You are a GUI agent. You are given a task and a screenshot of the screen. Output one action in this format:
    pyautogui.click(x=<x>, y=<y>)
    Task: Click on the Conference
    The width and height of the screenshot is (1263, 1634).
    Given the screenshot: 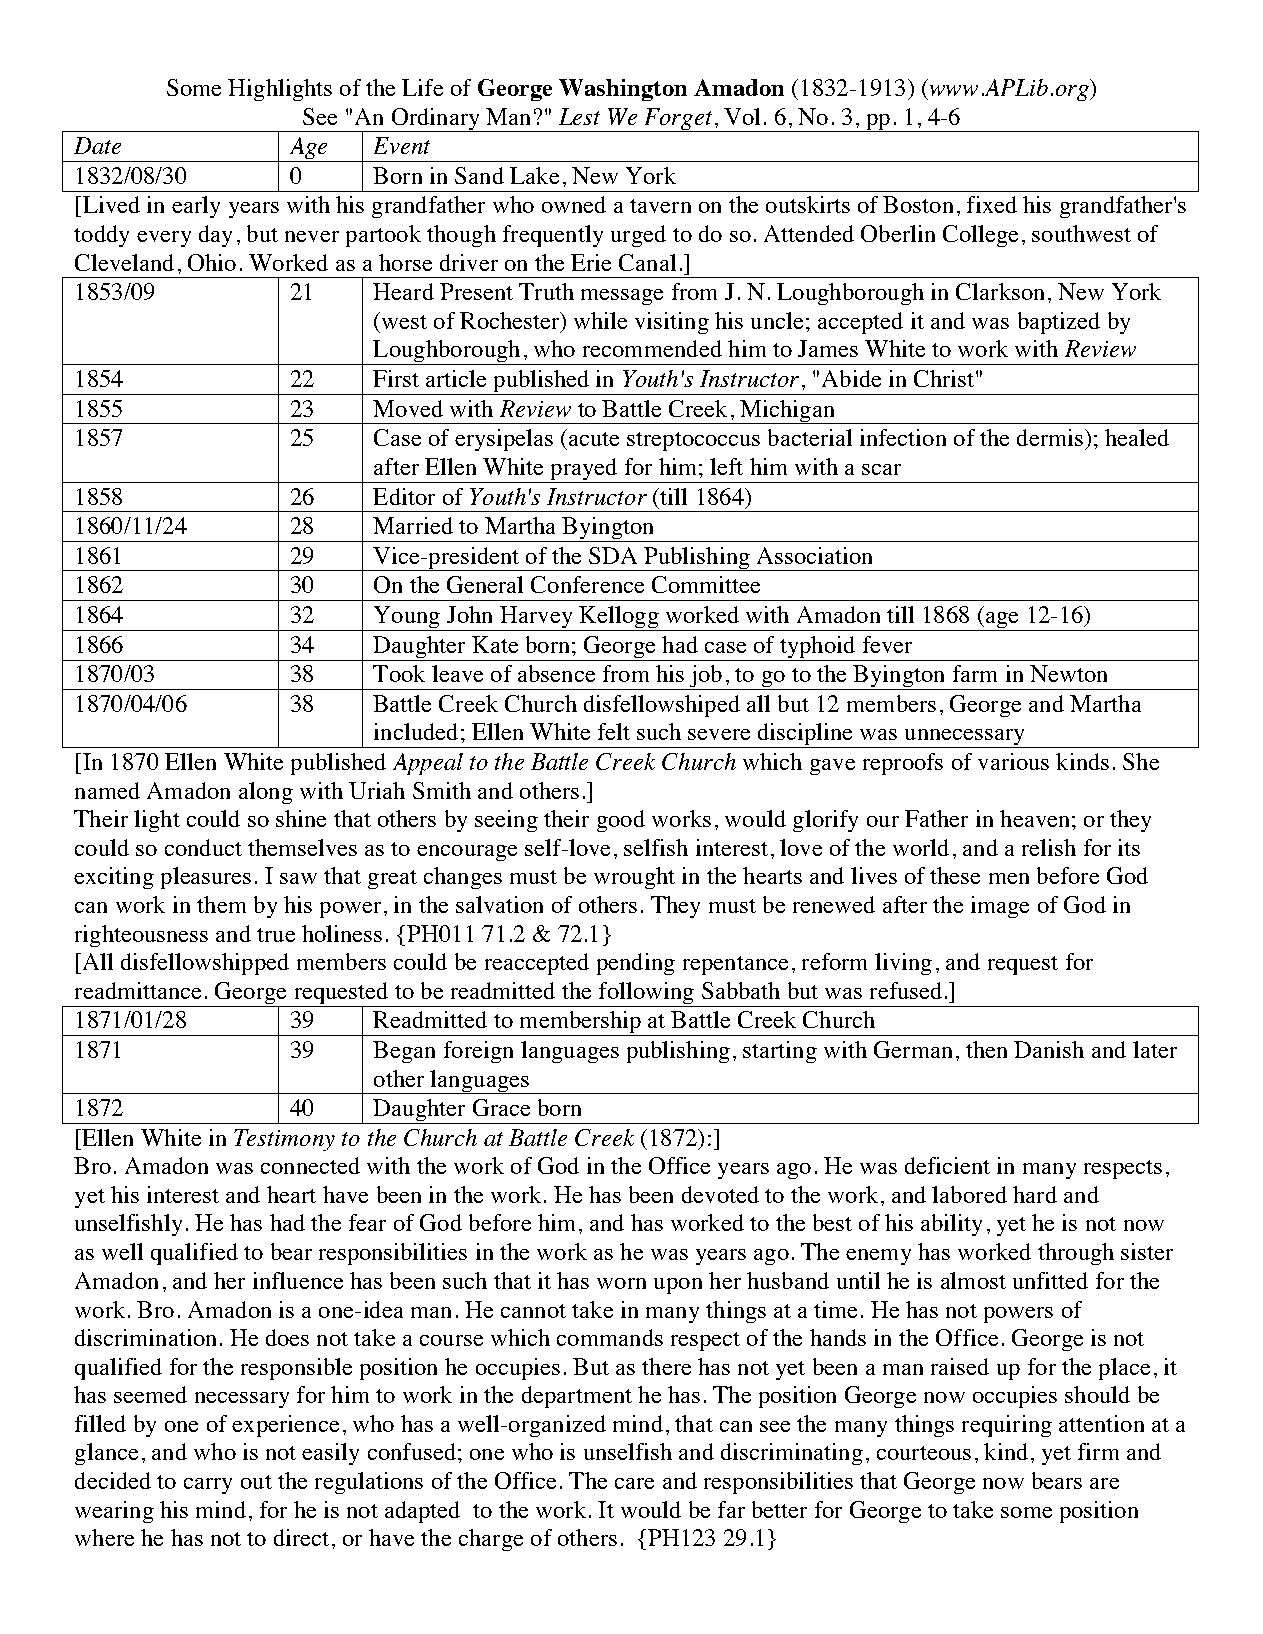 What is the action you would take?
    pyautogui.click(x=587, y=584)
